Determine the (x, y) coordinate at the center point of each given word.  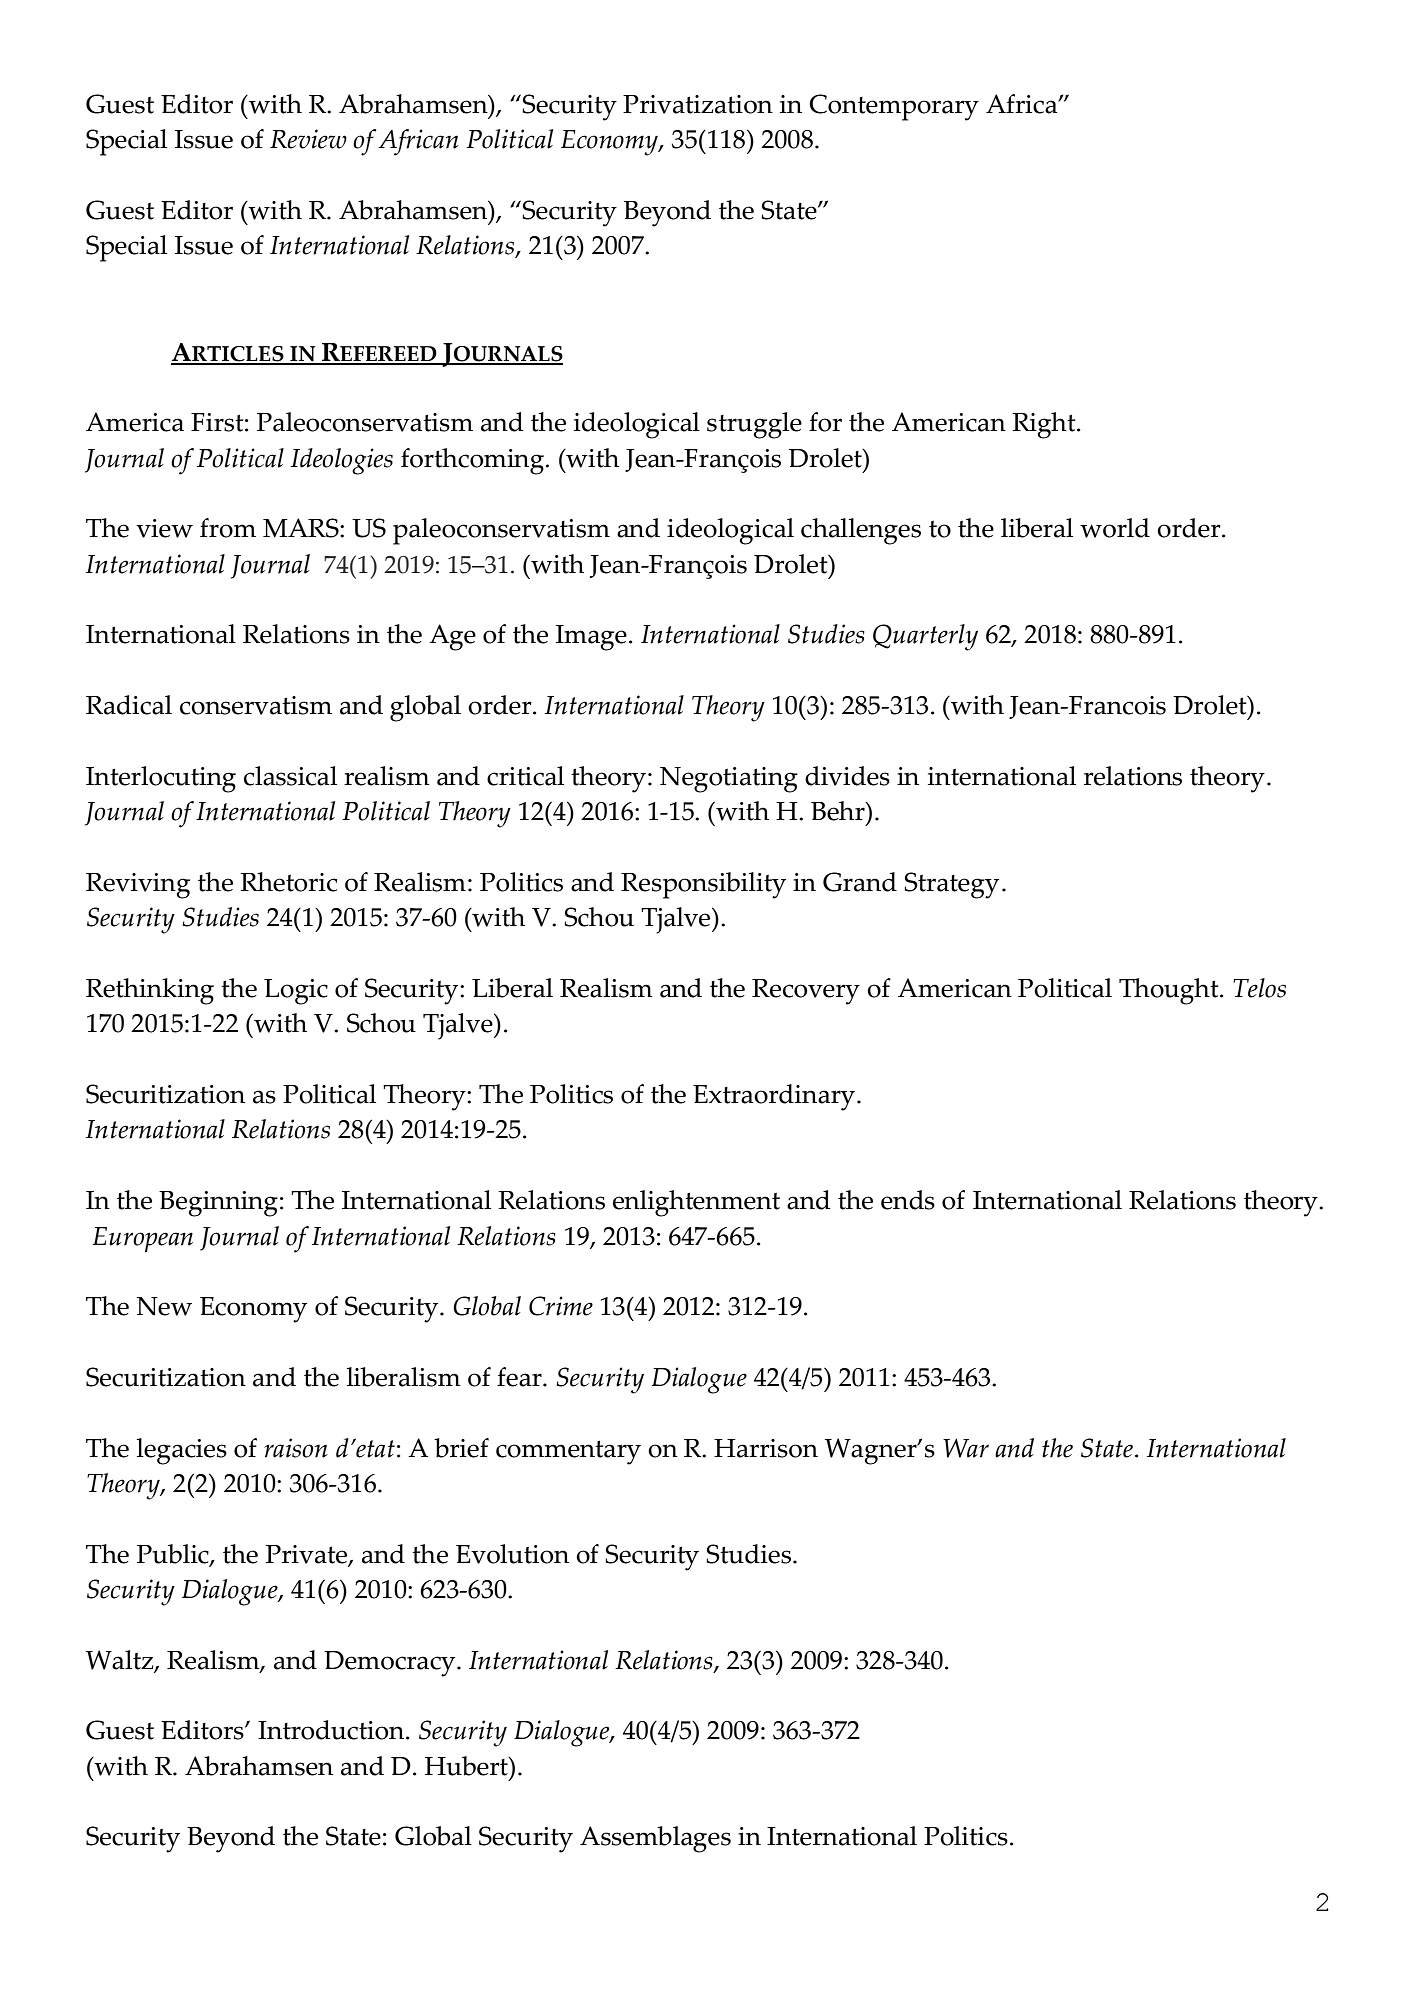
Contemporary (894, 107)
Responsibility (703, 885)
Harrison (766, 1448)
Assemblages (655, 1839)
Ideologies (342, 461)
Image (591, 638)
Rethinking (150, 991)
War (966, 1448)
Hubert (467, 1766)
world (1115, 528)
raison (296, 1448)
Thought (1170, 991)
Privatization (698, 104)
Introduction (331, 1730)
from (228, 528)
